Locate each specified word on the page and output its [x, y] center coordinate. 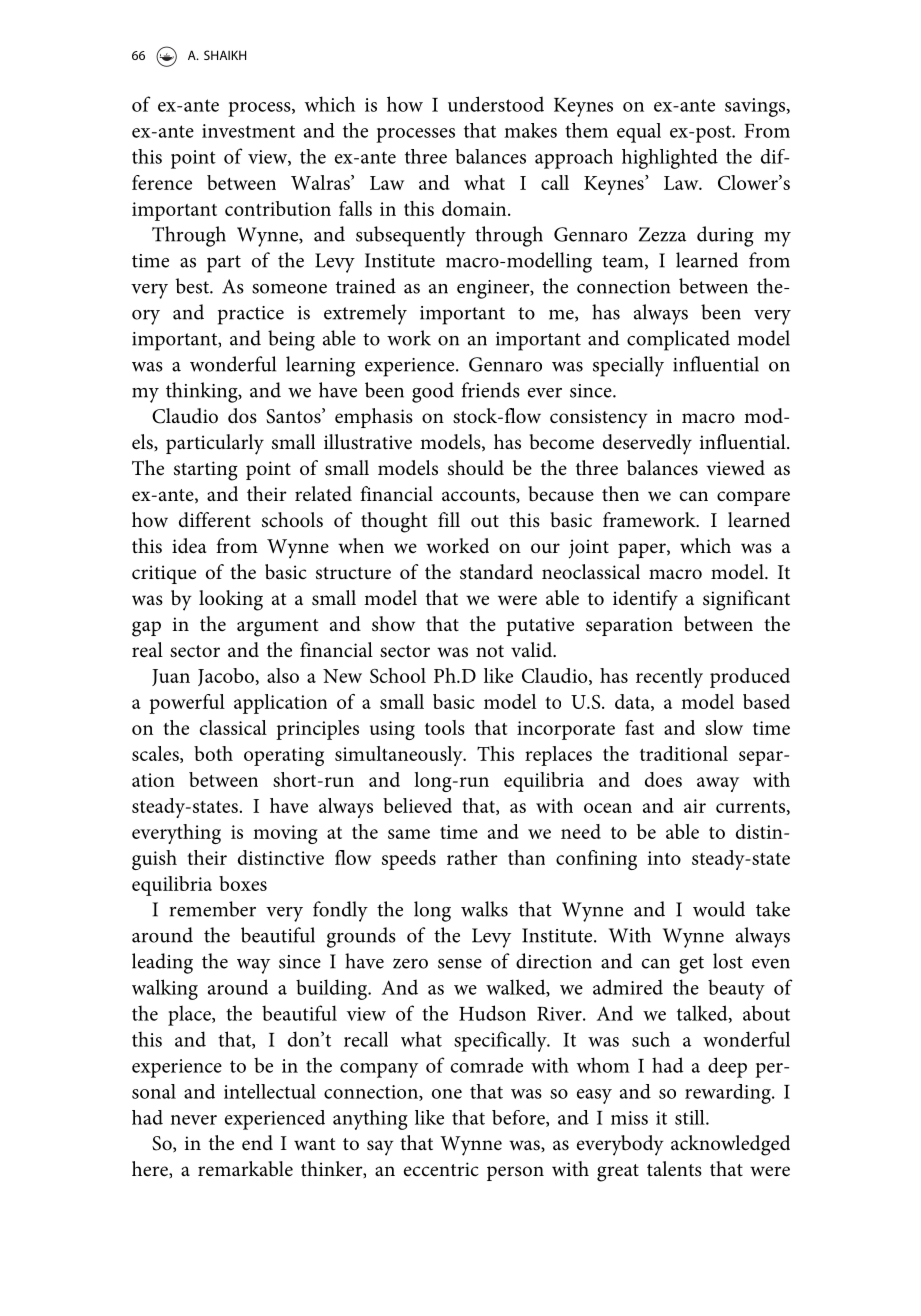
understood [496, 104]
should [476, 468]
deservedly [647, 444]
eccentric [441, 1169]
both [213, 753]
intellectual [270, 1091]
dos [242, 415]
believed [417, 805]
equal [639, 133]
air [695, 806]
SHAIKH [225, 55]
